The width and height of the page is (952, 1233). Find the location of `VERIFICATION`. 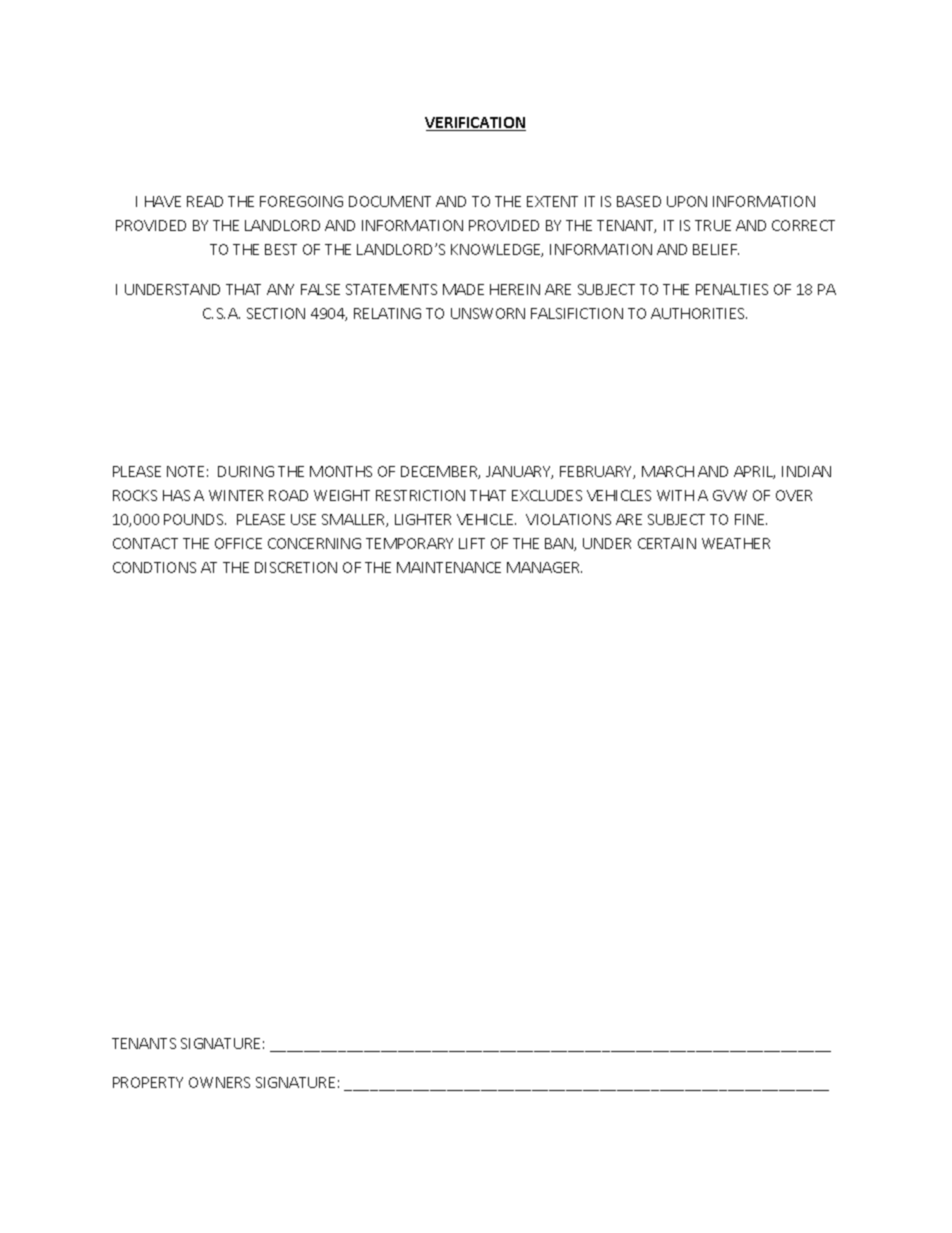

VERIFICATION is located at coordinates (475, 124).
